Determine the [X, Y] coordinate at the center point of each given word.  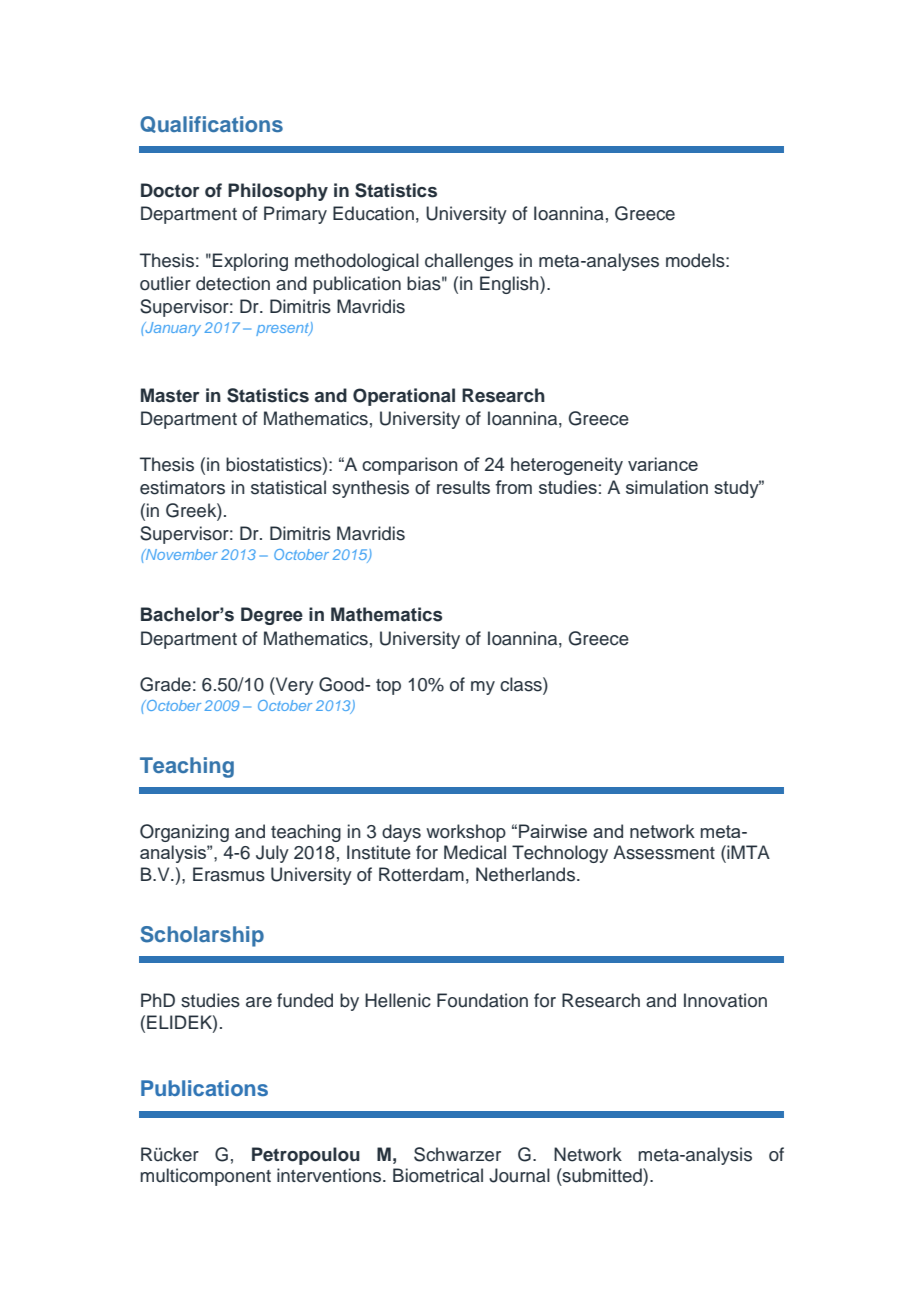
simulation [667, 487]
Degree [272, 616]
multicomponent [205, 1177]
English [510, 285]
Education [373, 213]
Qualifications [211, 124]
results [463, 487]
